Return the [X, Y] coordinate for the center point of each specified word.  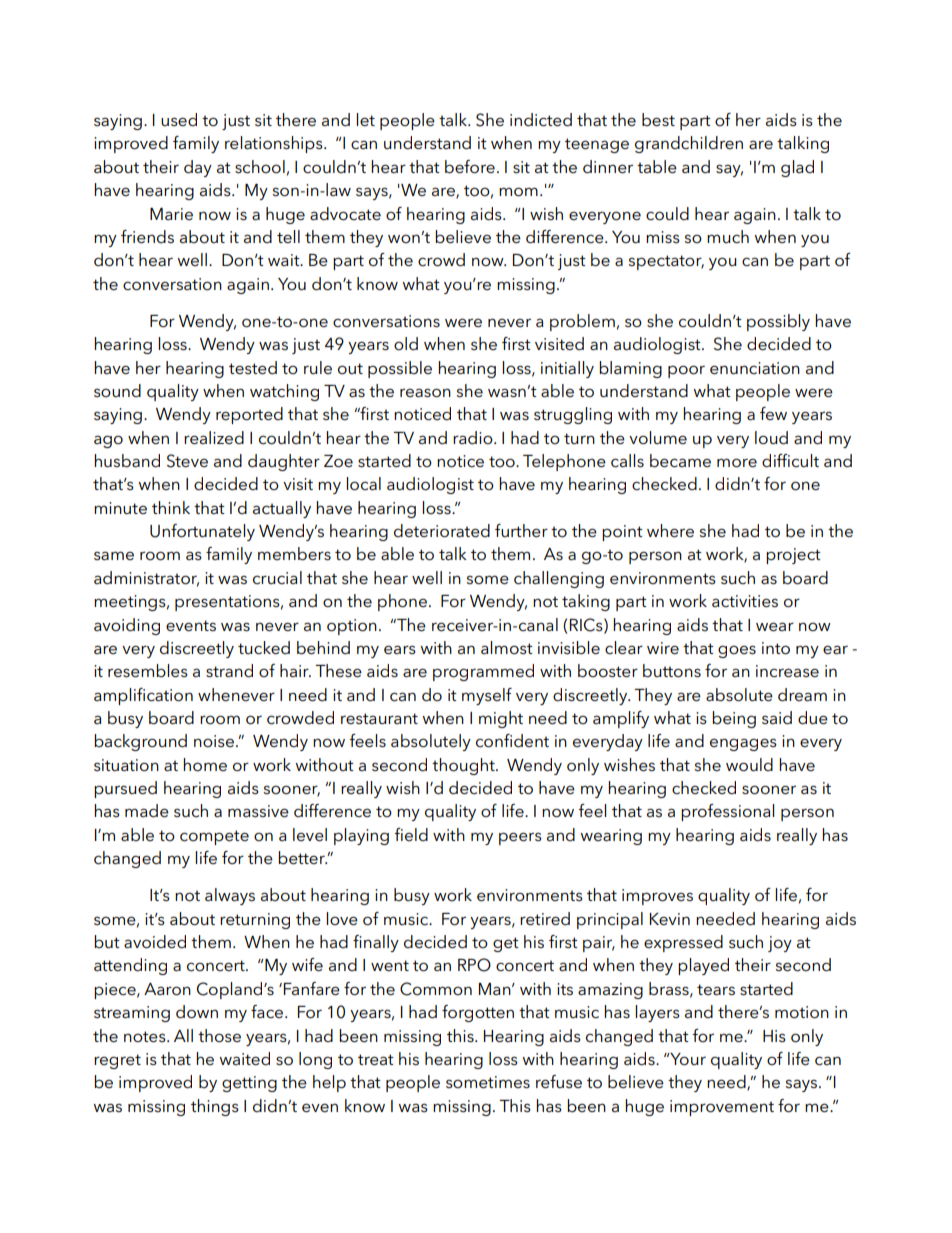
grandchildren [689, 144]
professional [727, 812]
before [470, 167]
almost [507, 648]
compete [214, 837]
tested [253, 368]
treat [376, 1060]
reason [425, 393]
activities [745, 601]
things [215, 1107]
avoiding [127, 626]
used [179, 120]
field [411, 834]
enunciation [755, 368]
